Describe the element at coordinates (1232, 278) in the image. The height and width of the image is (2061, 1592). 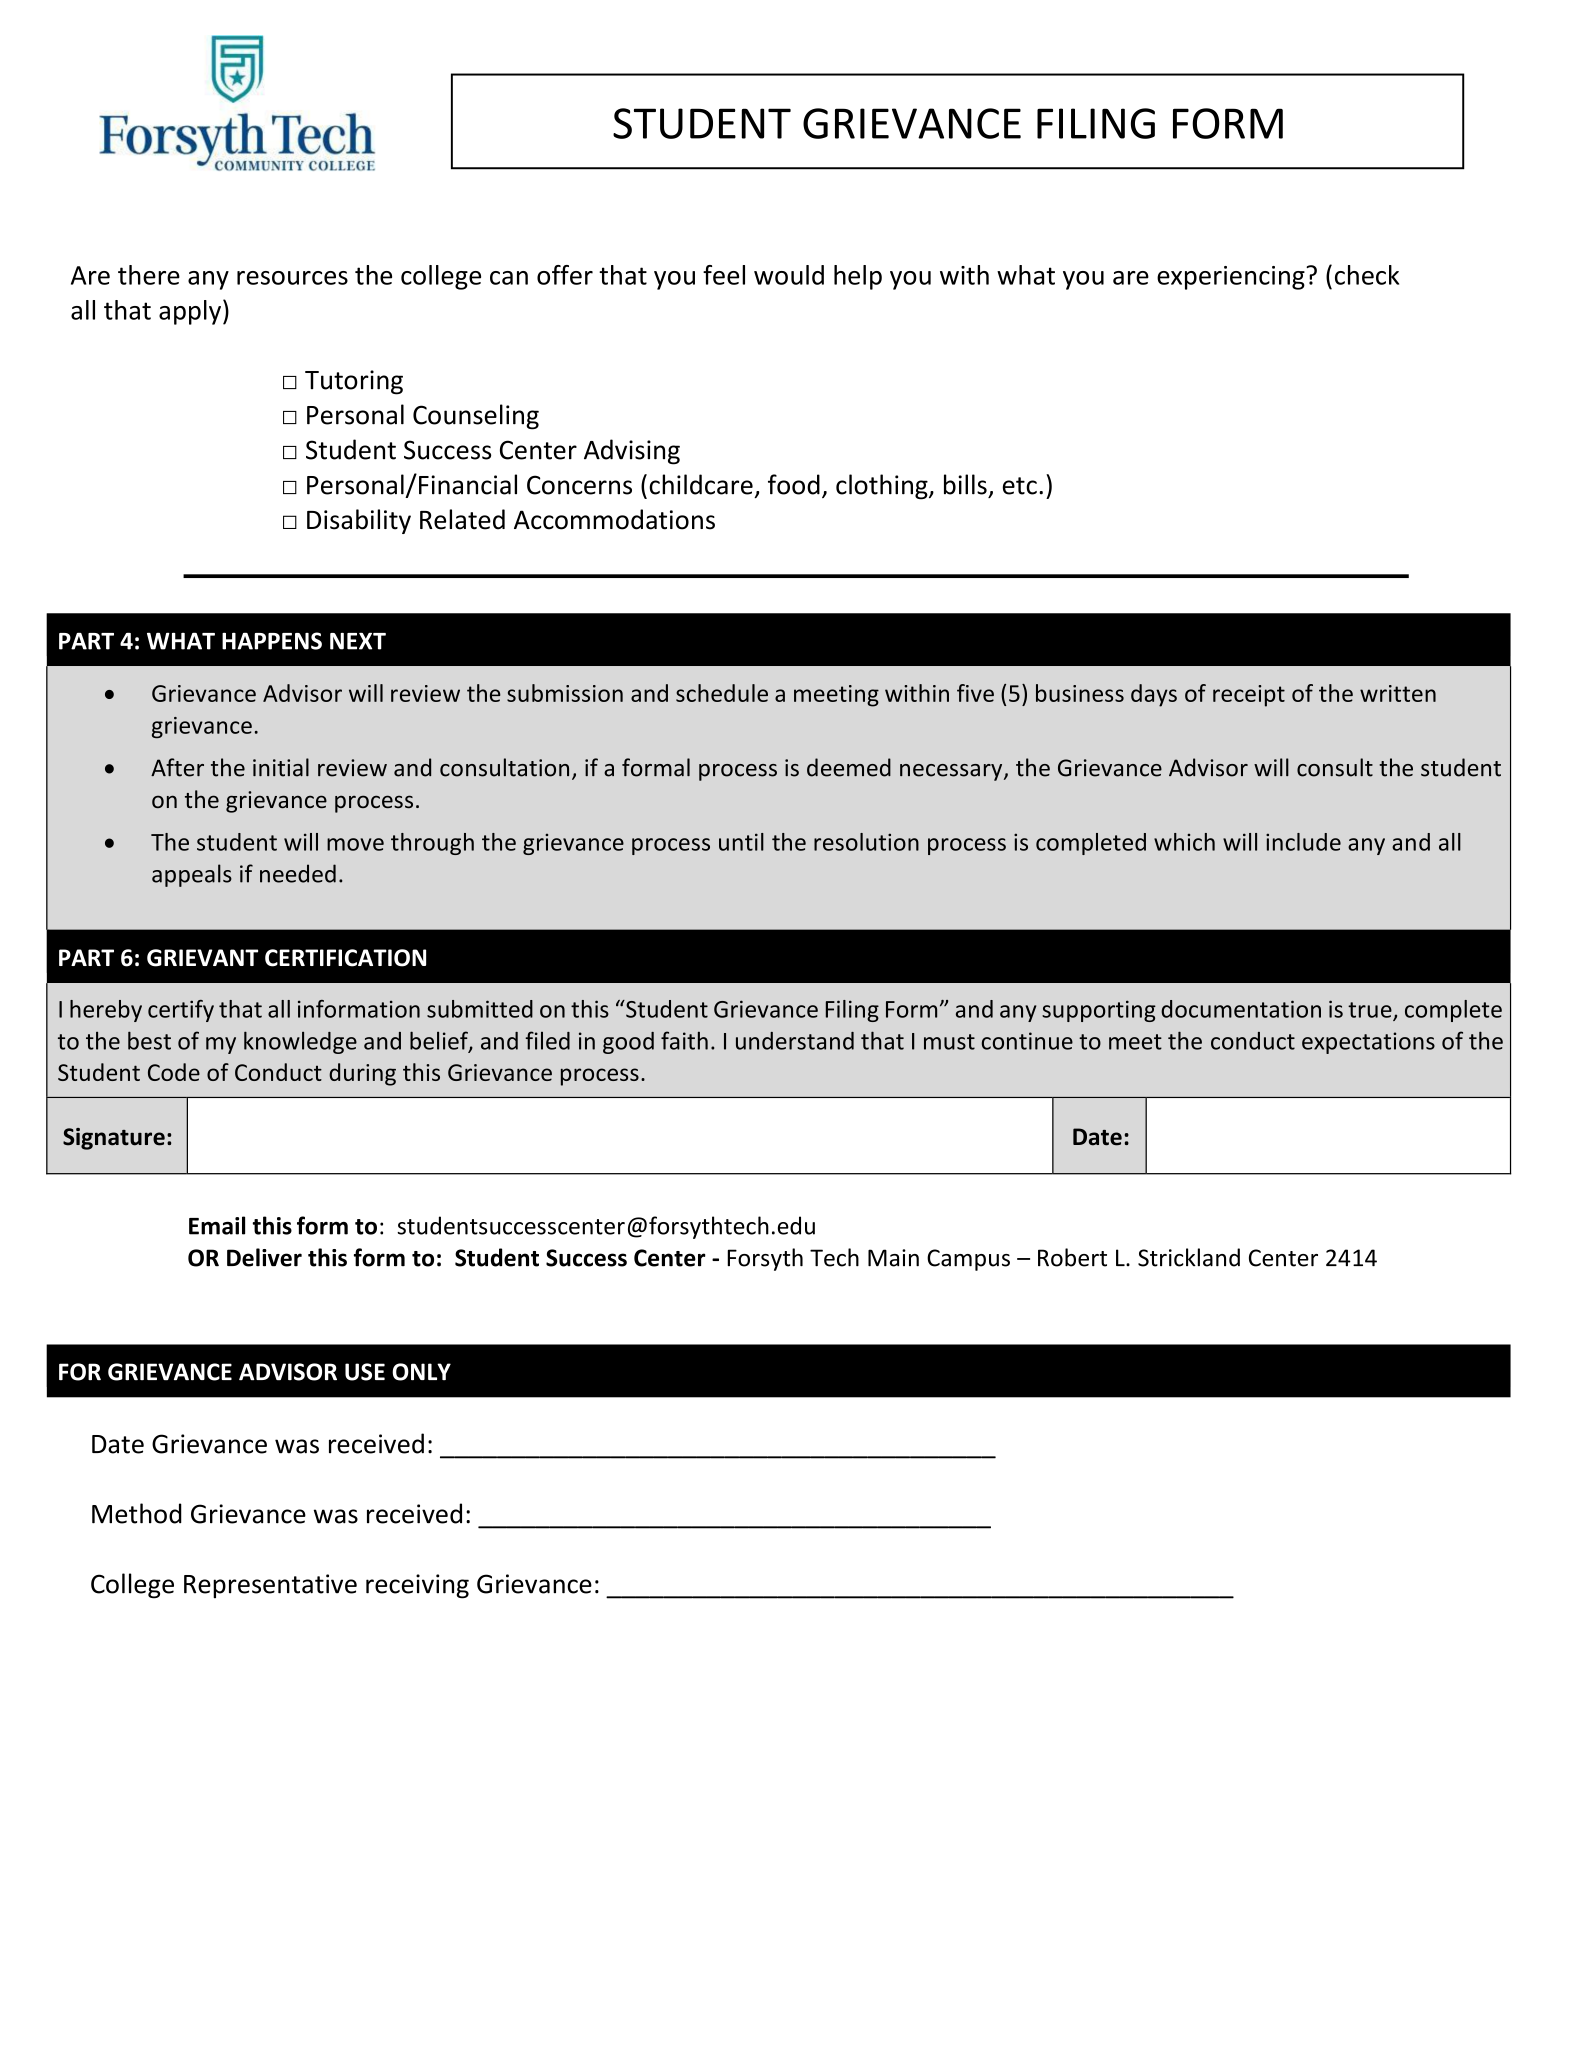
I see `experiencing` at that location.
